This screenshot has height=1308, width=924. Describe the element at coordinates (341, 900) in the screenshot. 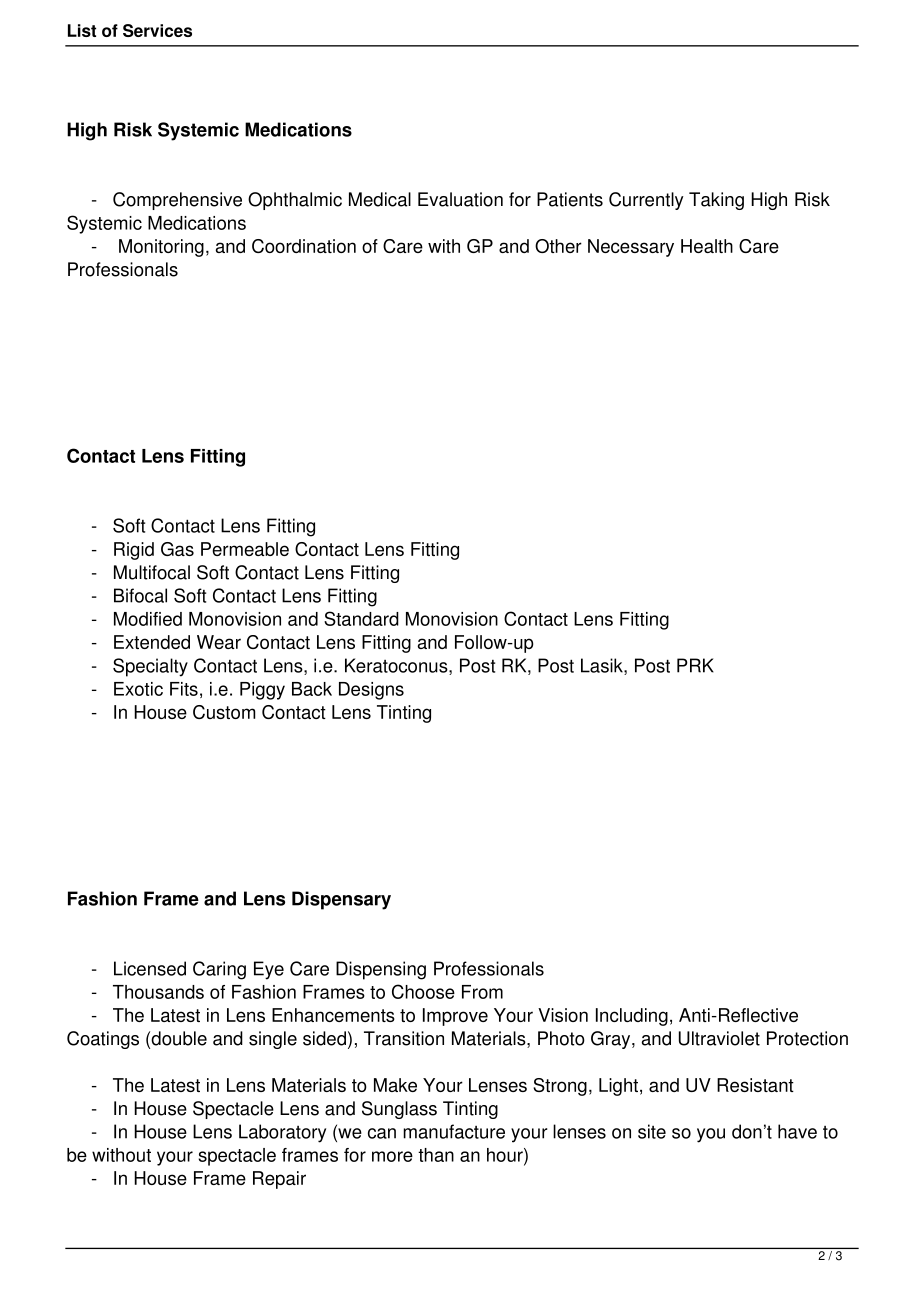

I see `Dispensary` at that location.
